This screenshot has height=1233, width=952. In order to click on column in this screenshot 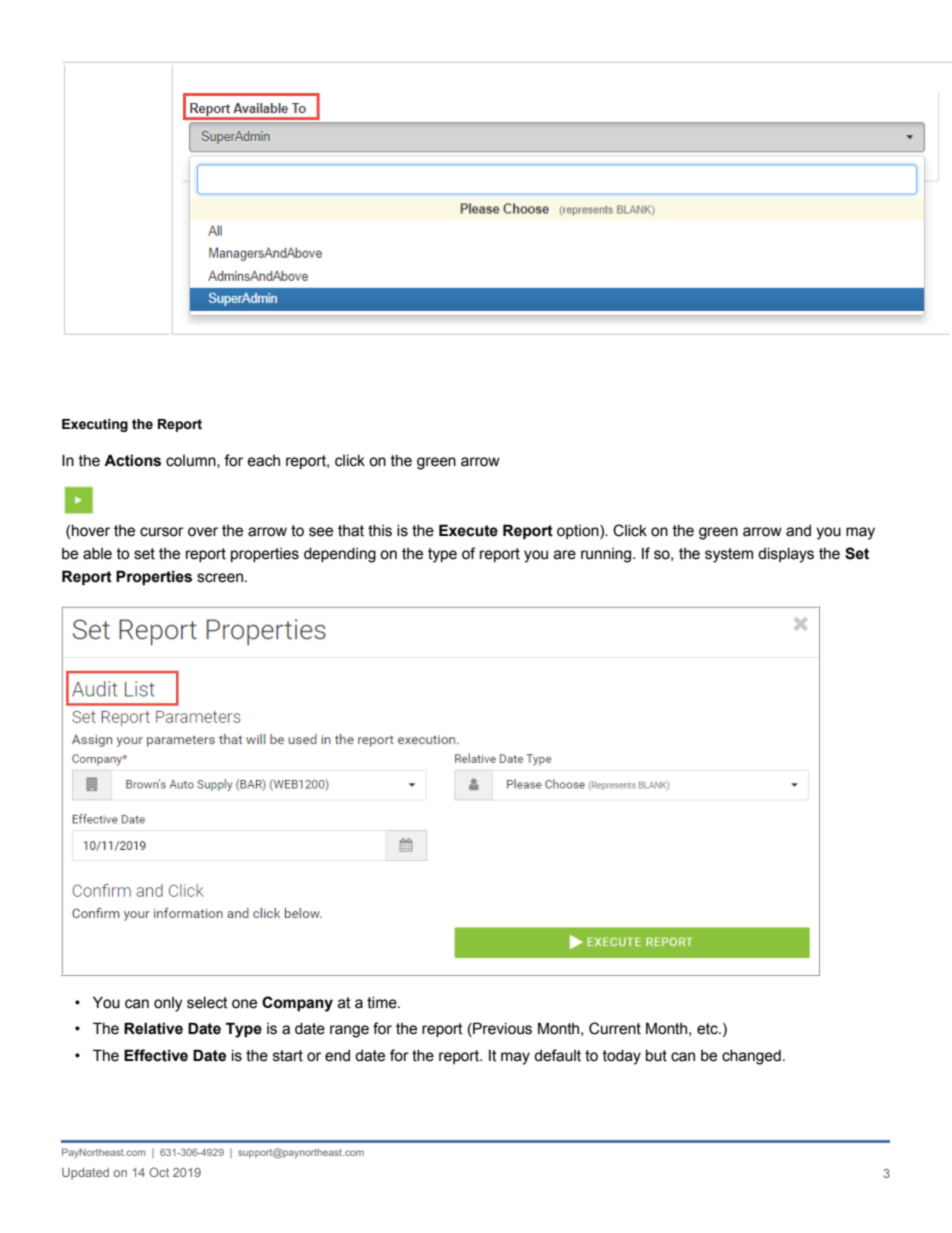, I will do `click(192, 461)`.
